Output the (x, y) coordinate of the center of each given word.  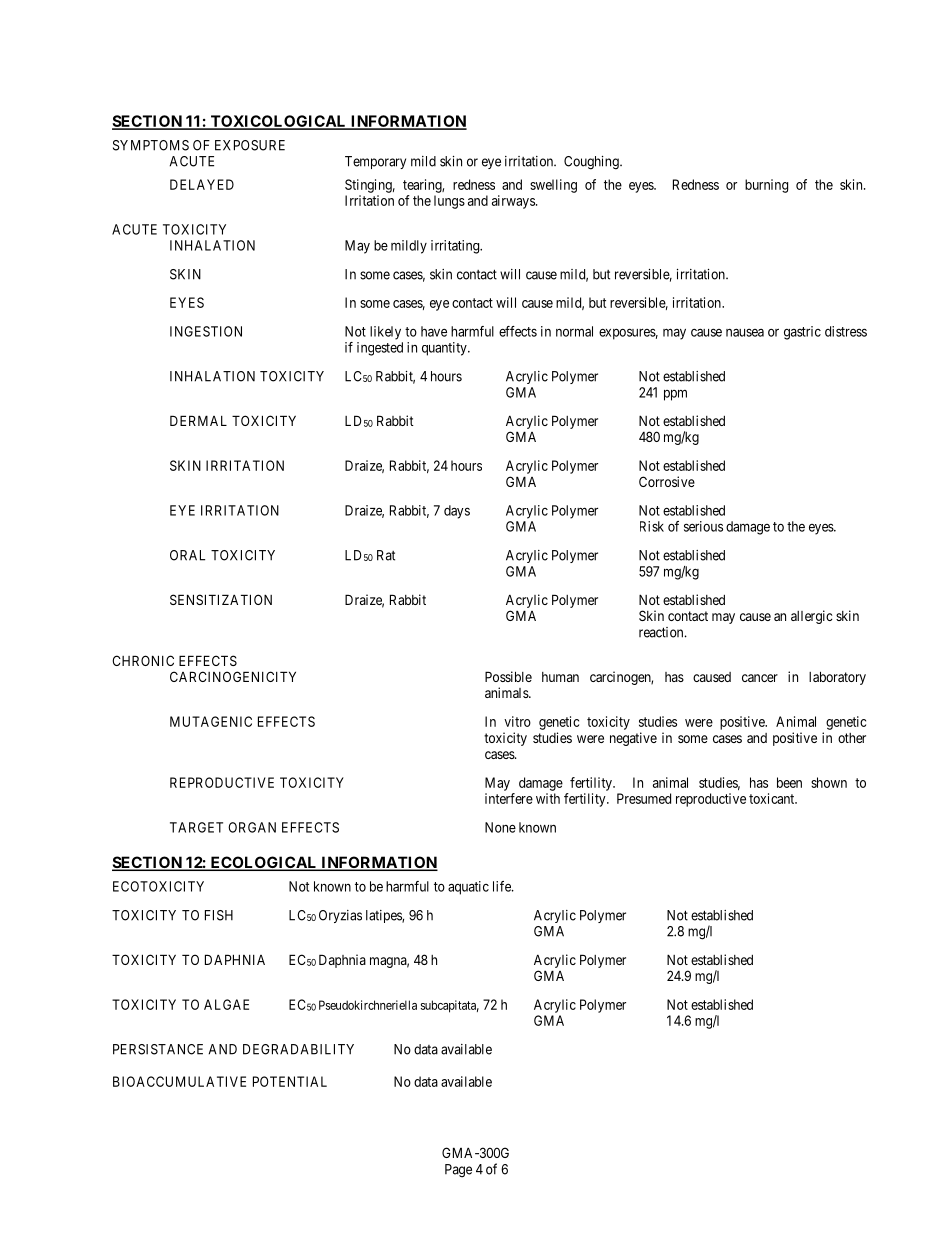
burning (766, 186)
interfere (509, 798)
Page (458, 1171)
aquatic (468, 888)
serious (703, 526)
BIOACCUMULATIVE (179, 1081)
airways (514, 202)
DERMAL (198, 420)
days (457, 512)
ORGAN (252, 827)
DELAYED (202, 184)
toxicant (773, 798)
